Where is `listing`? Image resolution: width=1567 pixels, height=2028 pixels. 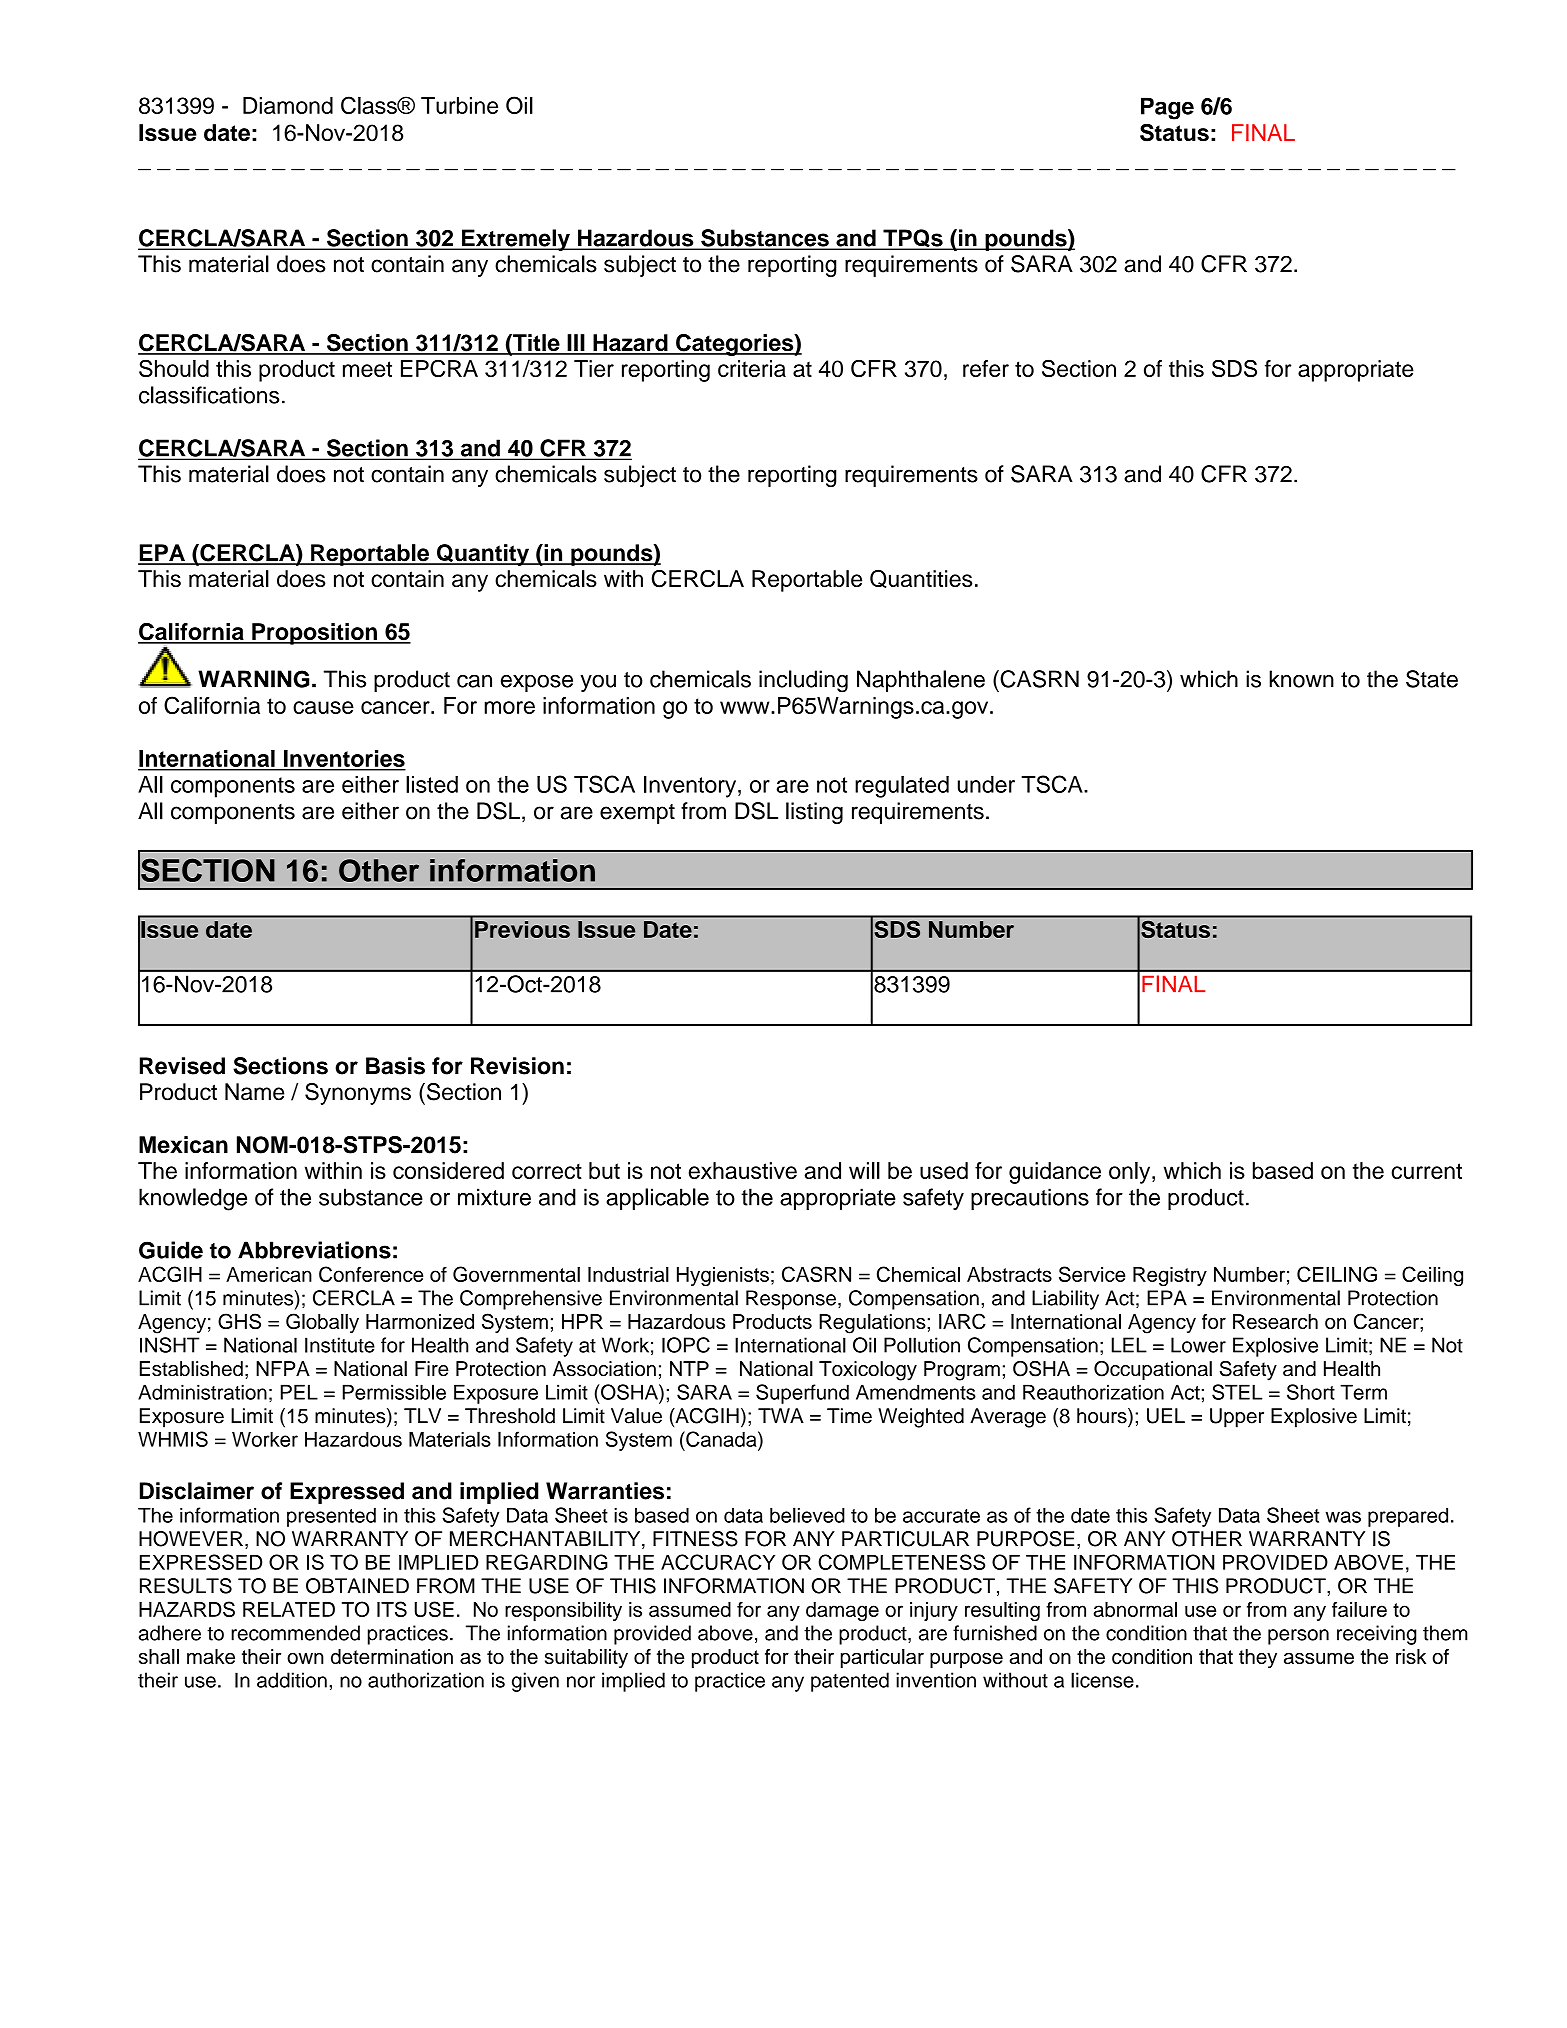
listing is located at coordinates (814, 813).
